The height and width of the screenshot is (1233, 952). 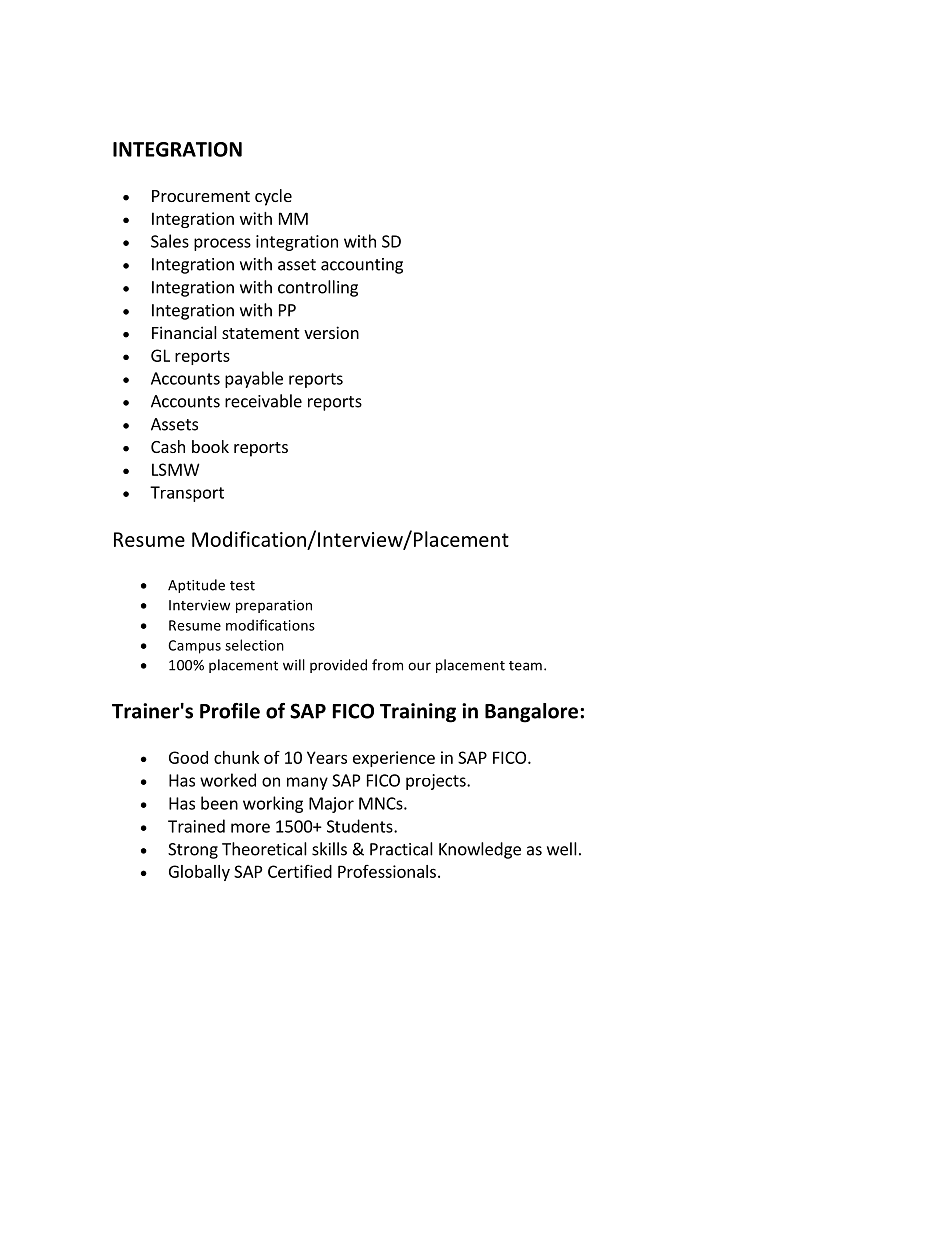 I want to click on accounting, so click(x=362, y=266).
